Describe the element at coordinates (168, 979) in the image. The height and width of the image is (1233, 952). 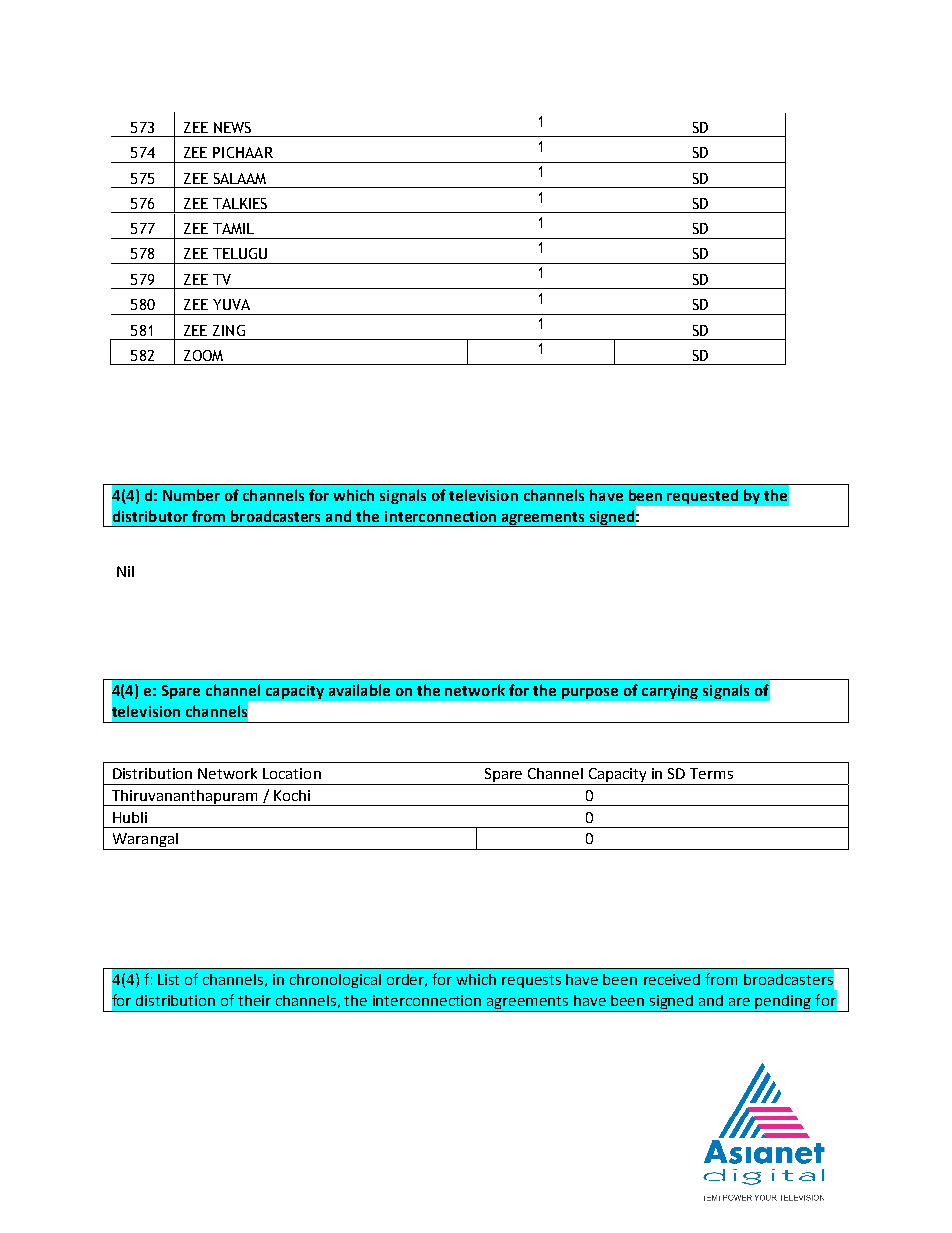
I see `List` at that location.
